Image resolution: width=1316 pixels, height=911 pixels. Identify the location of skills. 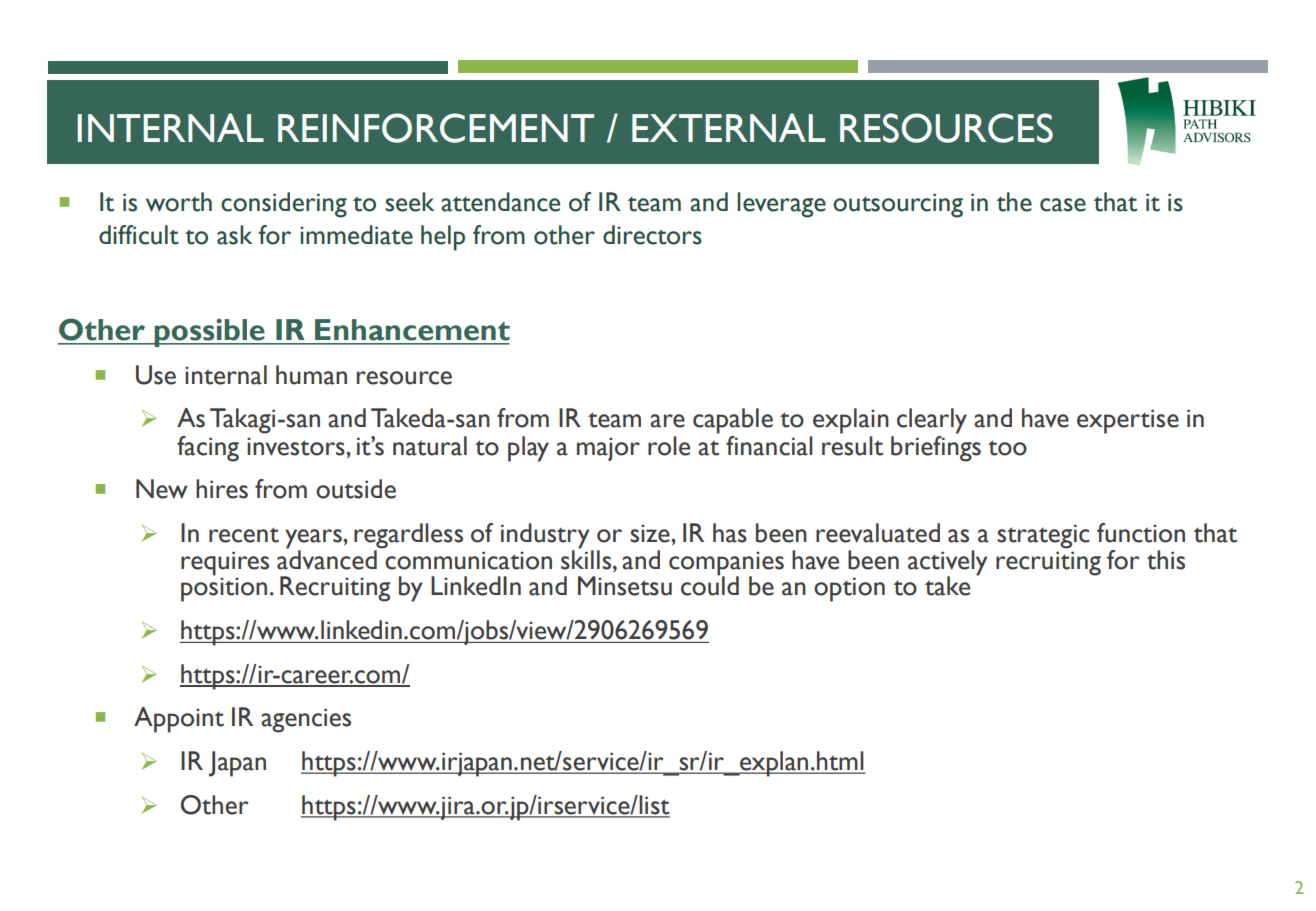
(587, 559).
